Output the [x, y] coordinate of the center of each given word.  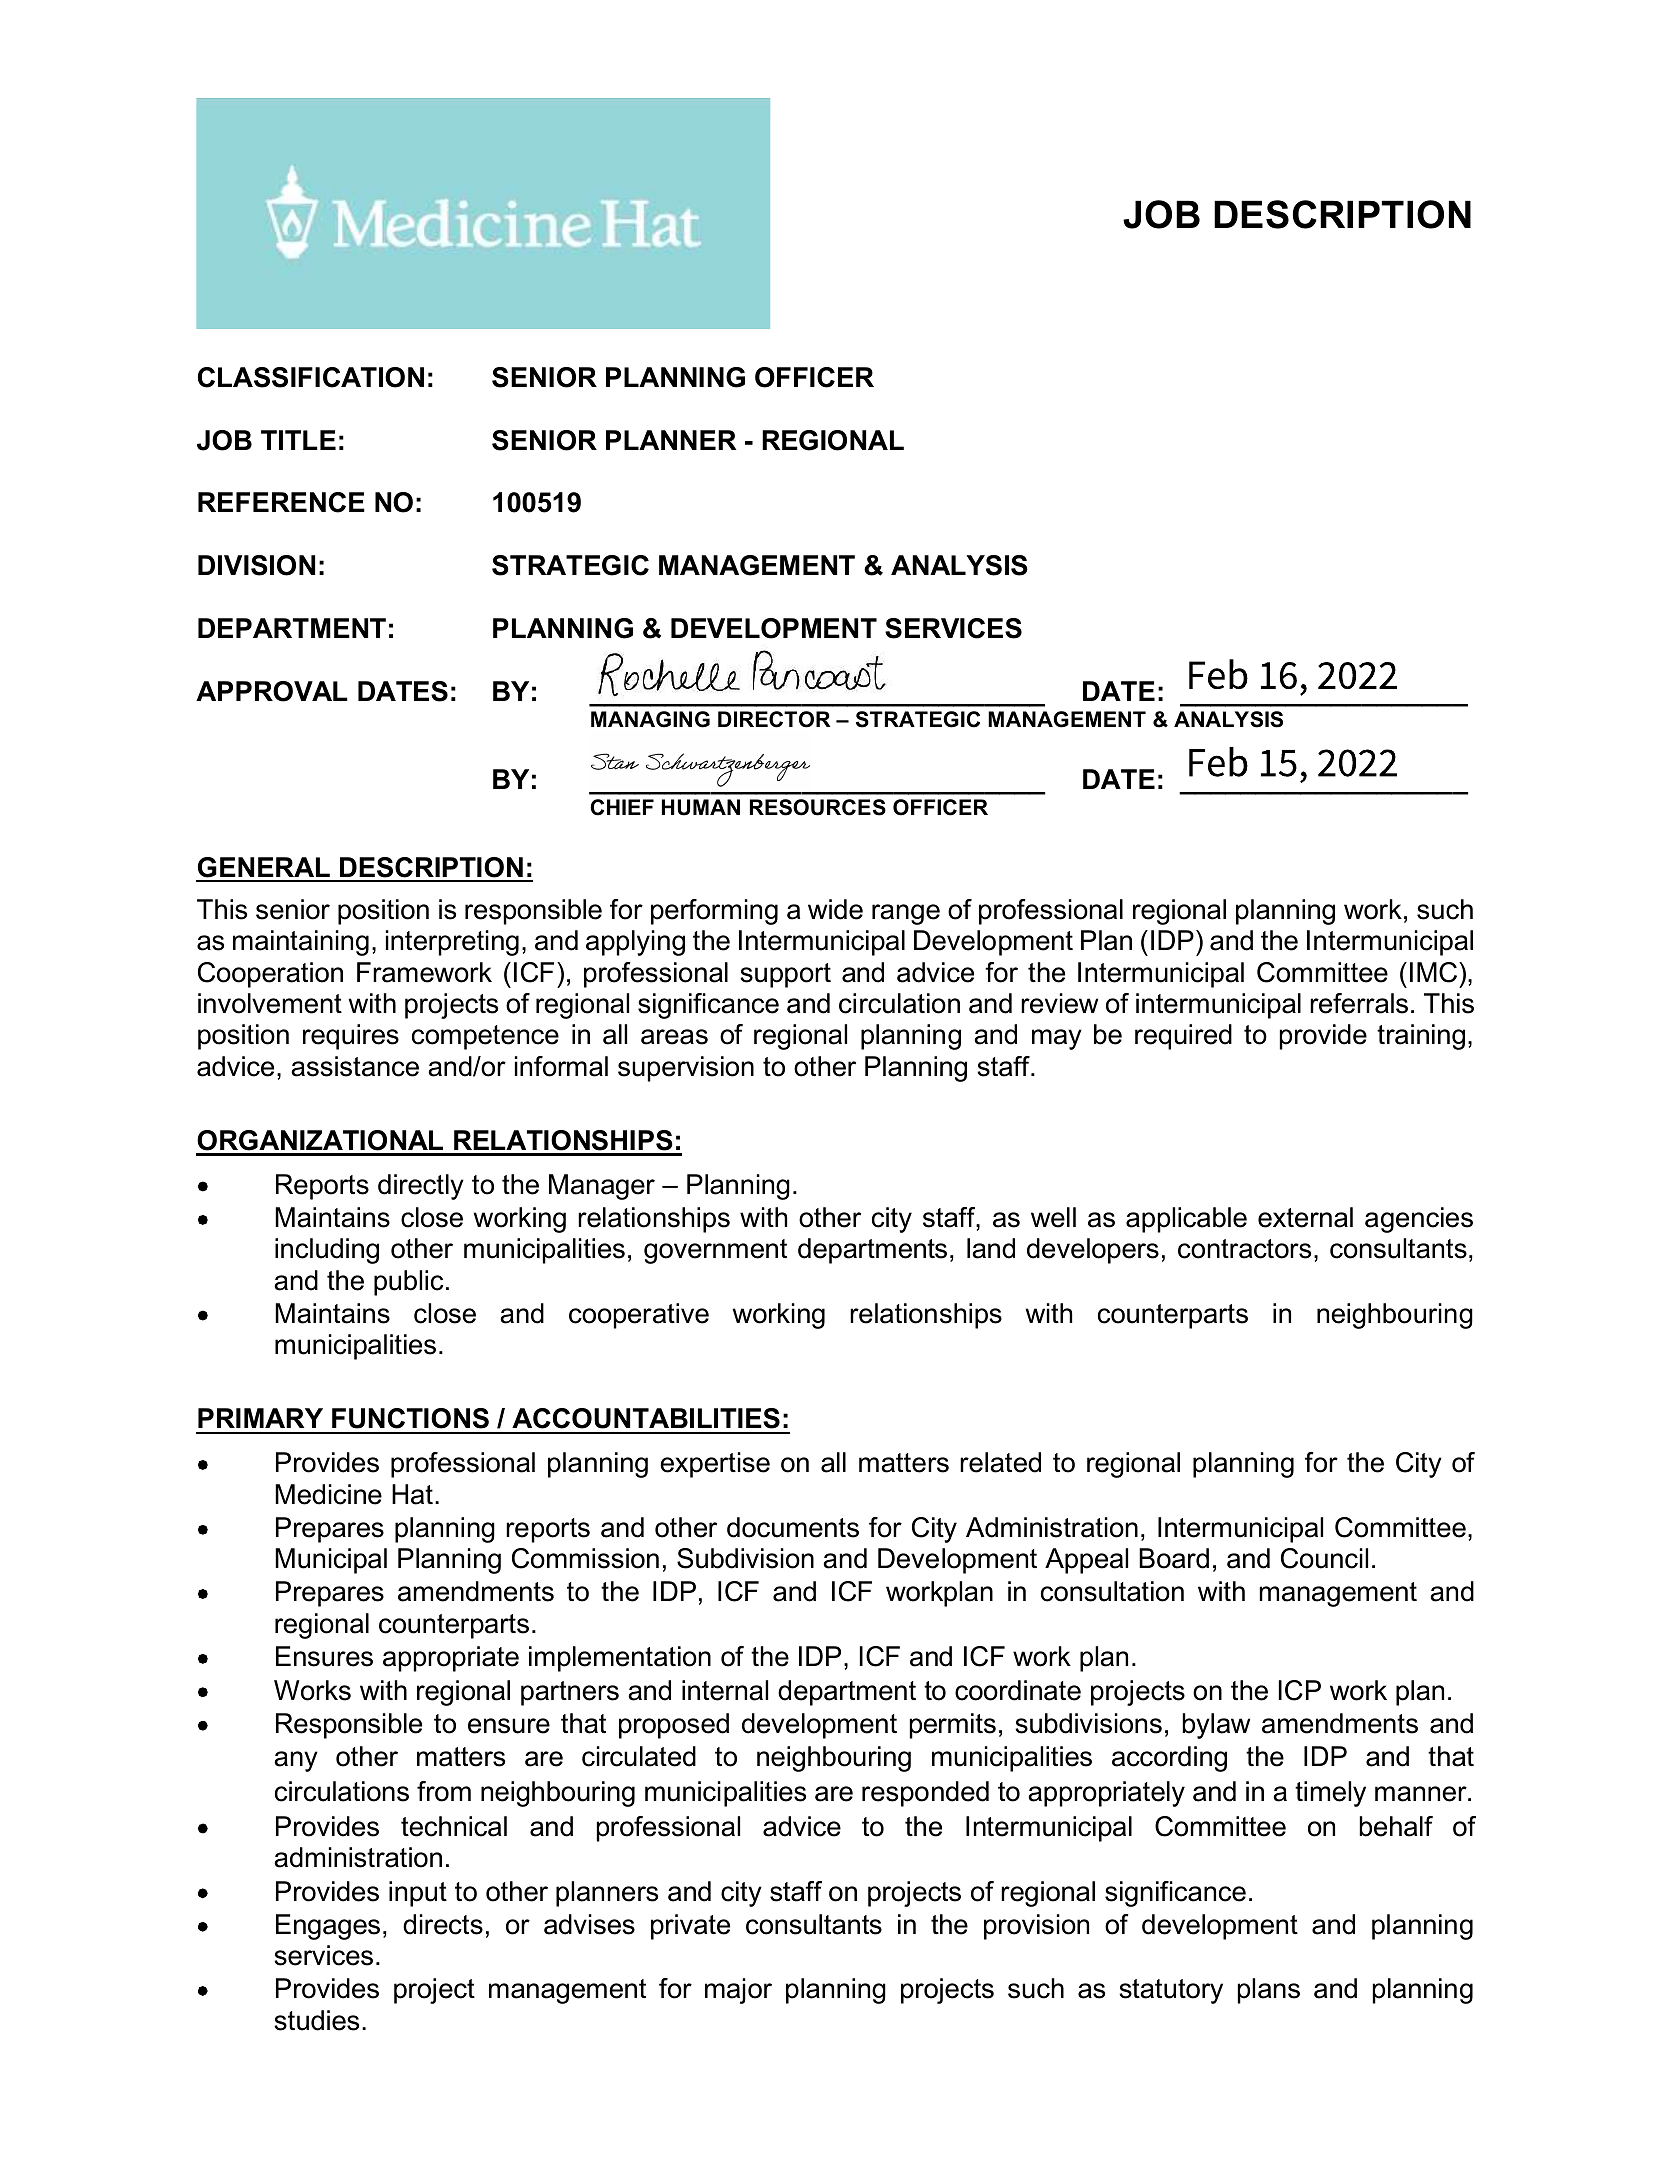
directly [421, 1187]
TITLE [298, 440]
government [715, 1251]
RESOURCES [818, 807]
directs [443, 1924]
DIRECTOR [774, 719]
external [1305, 1217]
